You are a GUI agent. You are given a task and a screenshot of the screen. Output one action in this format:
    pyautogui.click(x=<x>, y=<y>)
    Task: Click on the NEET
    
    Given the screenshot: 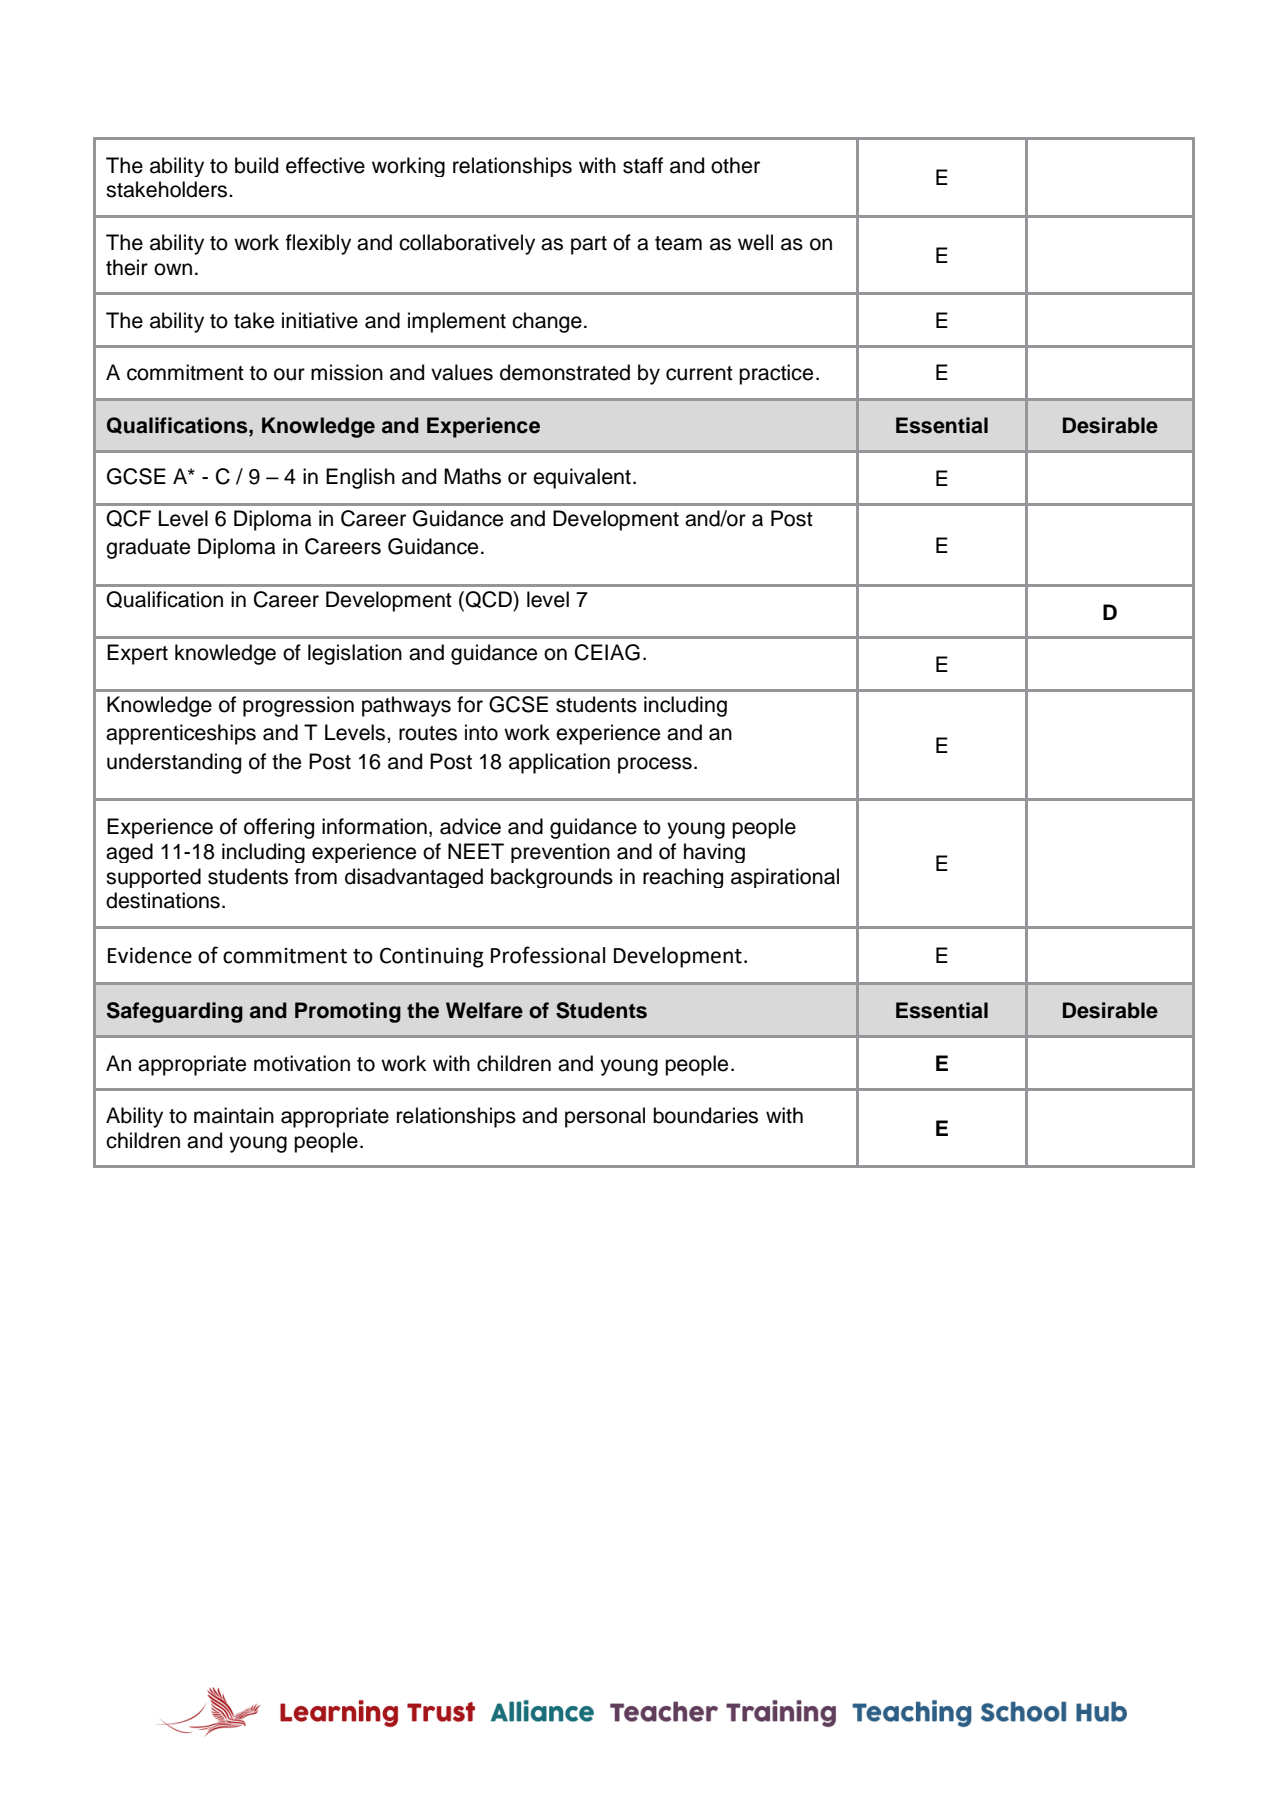 What is the action you would take?
    pyautogui.click(x=476, y=851)
